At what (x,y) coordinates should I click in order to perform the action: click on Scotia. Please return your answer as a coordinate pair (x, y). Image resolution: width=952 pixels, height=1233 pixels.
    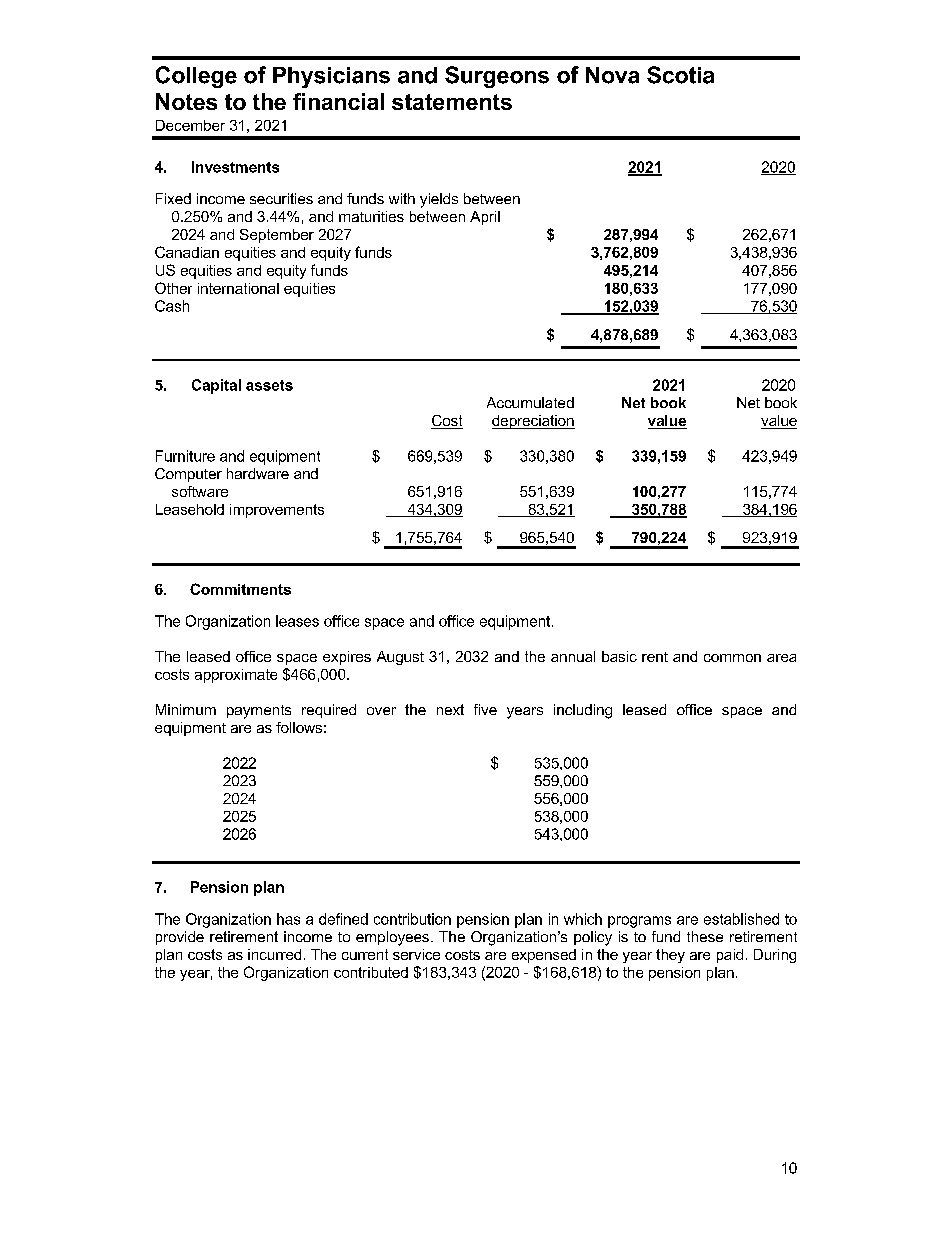
    Looking at the image, I should click on (680, 75).
